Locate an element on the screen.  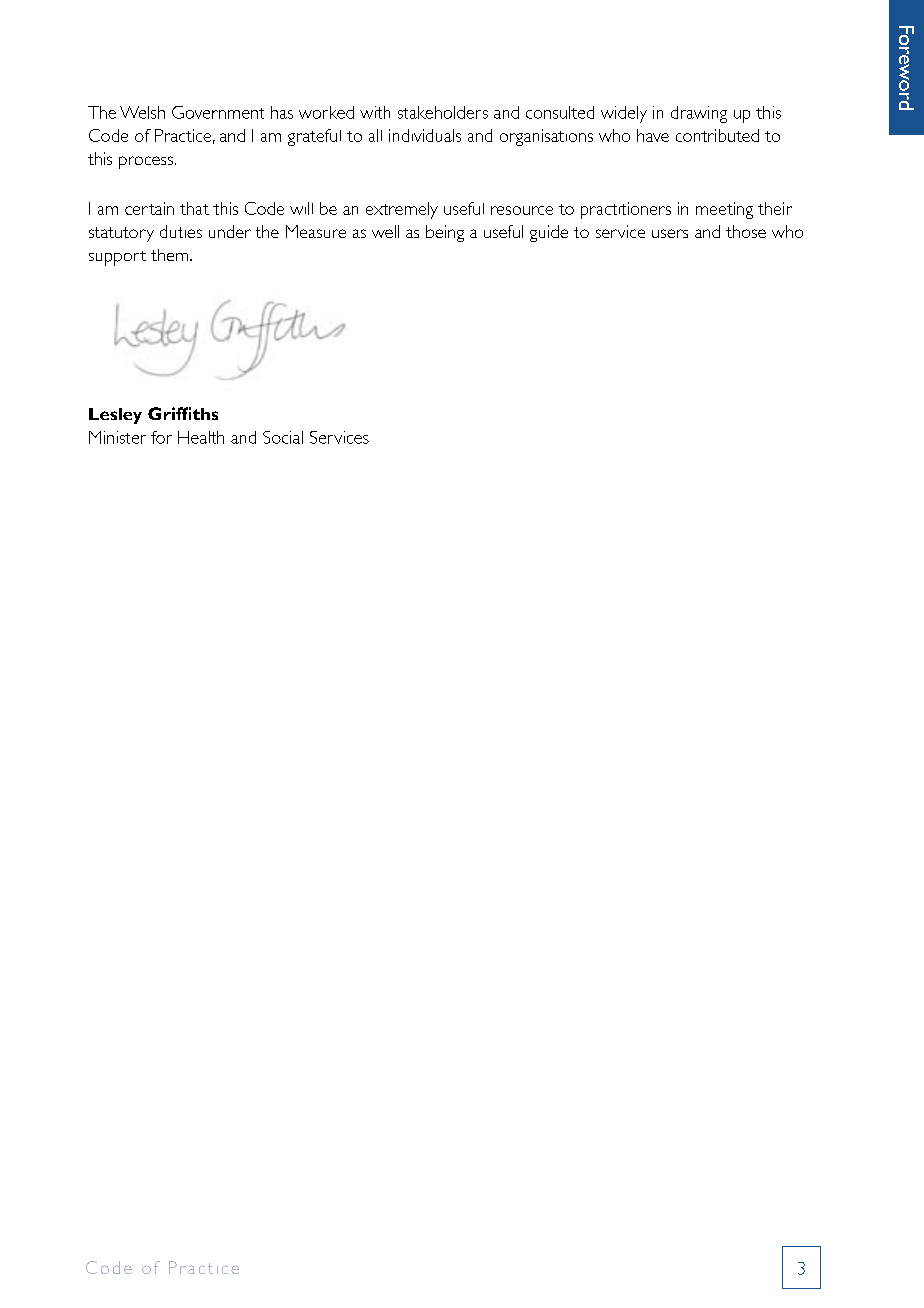
users is located at coordinates (670, 233).
